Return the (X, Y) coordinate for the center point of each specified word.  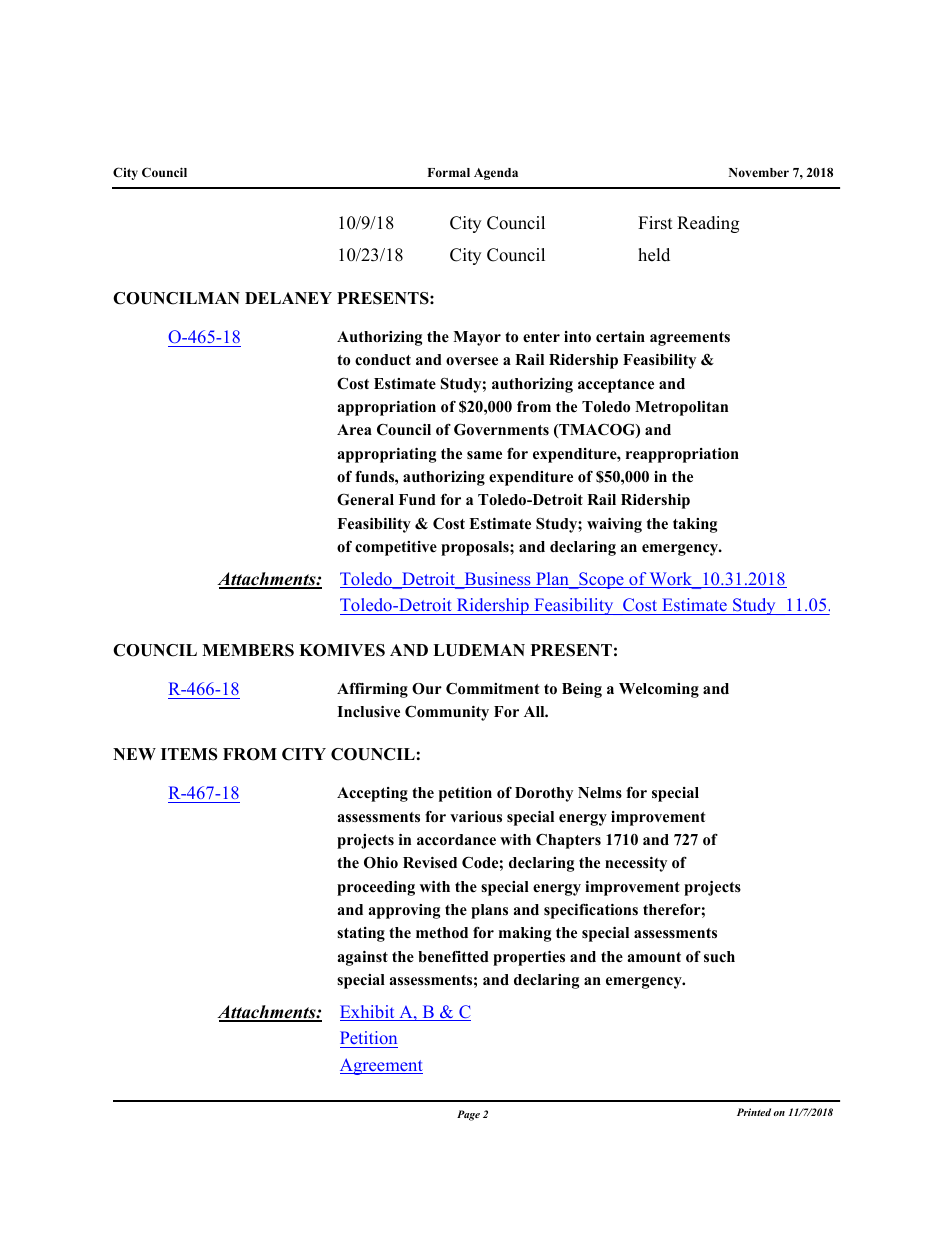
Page (468, 1115)
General (365, 499)
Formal (449, 172)
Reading (708, 224)
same (484, 455)
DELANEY (288, 298)
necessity (636, 864)
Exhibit (368, 1013)
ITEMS (189, 754)
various (476, 817)
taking (695, 525)
